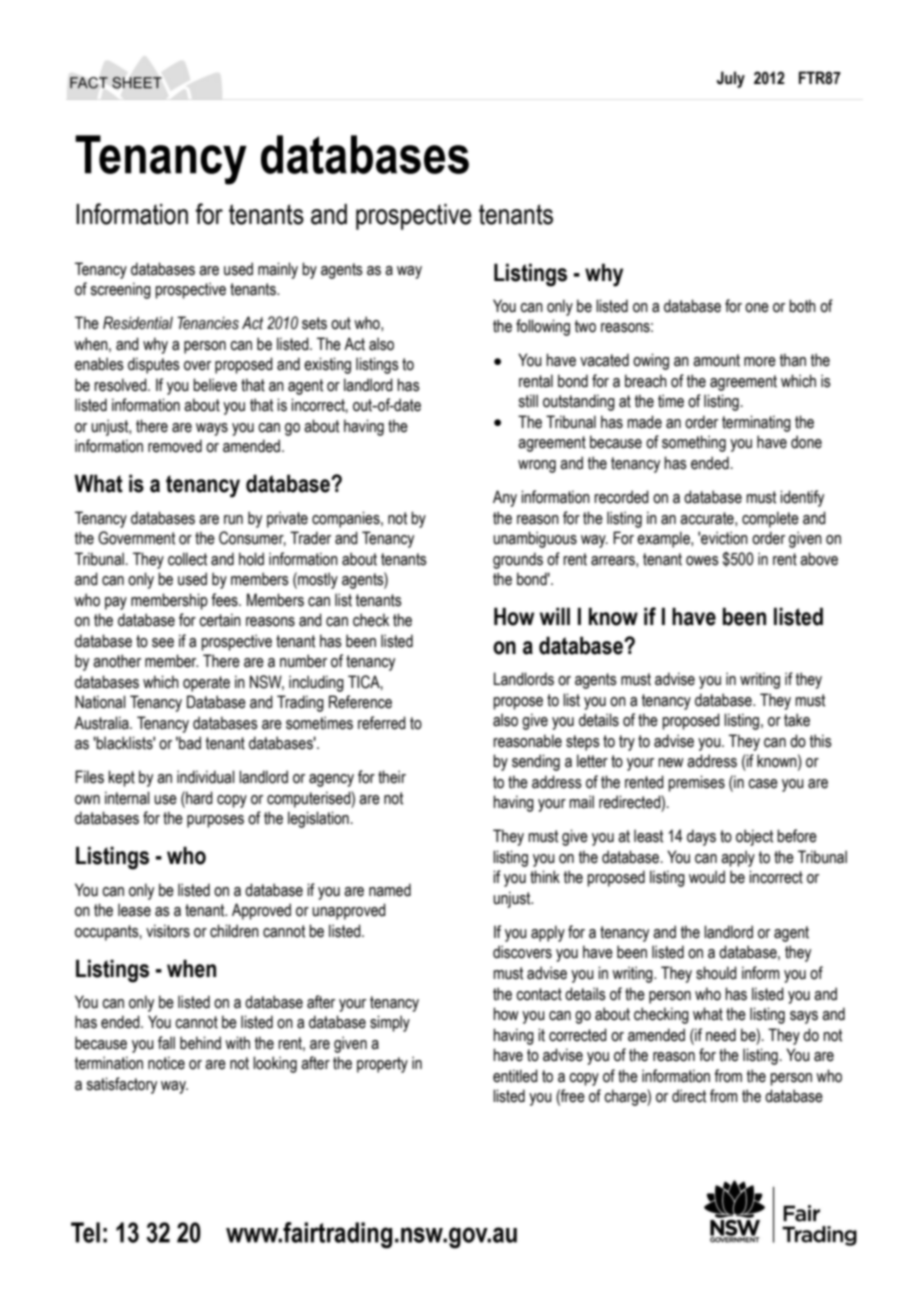 The height and width of the page is (1308, 924). I want to click on grounds, so click(518, 560).
